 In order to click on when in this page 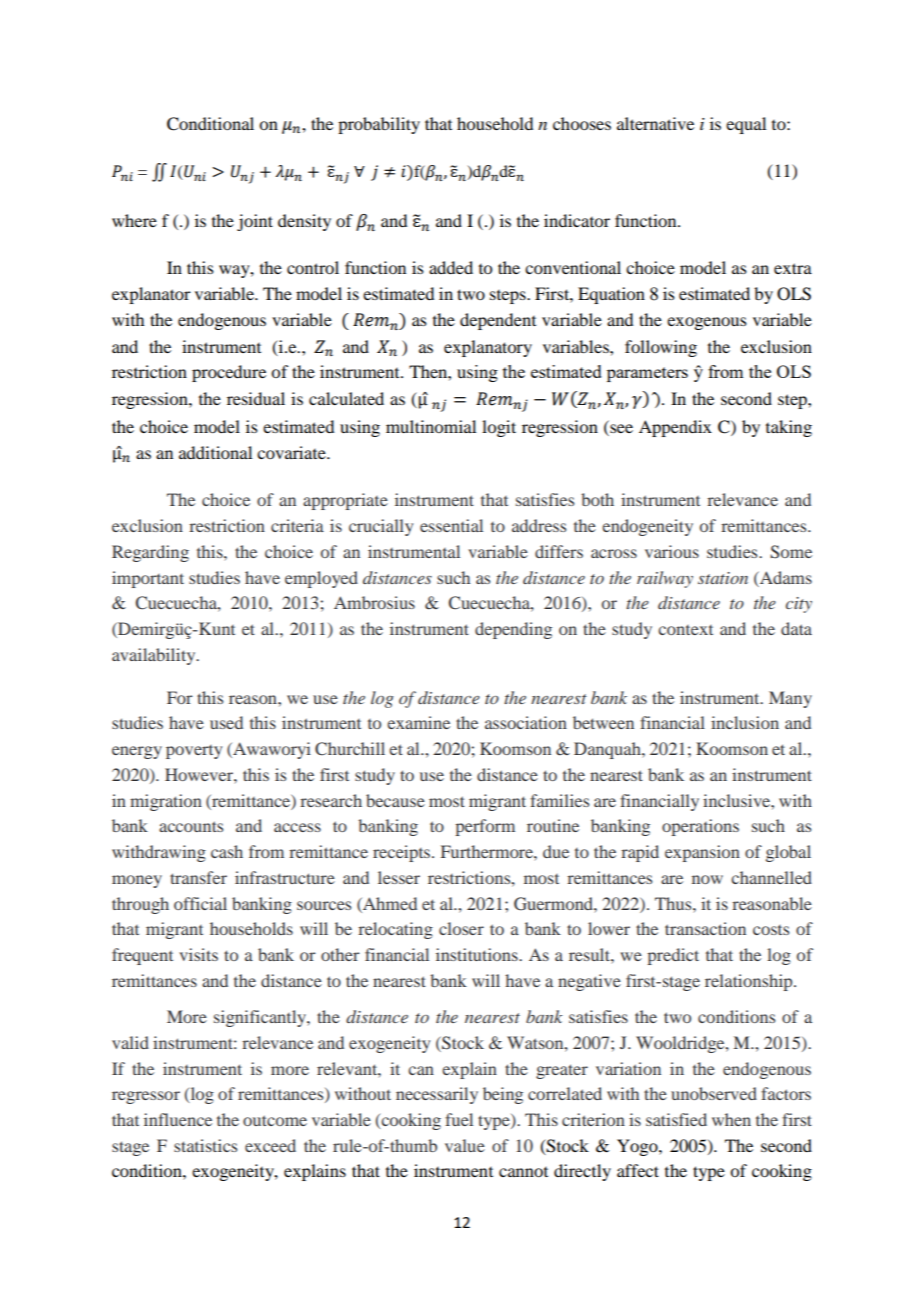, I will do `click(731, 1119)`.
